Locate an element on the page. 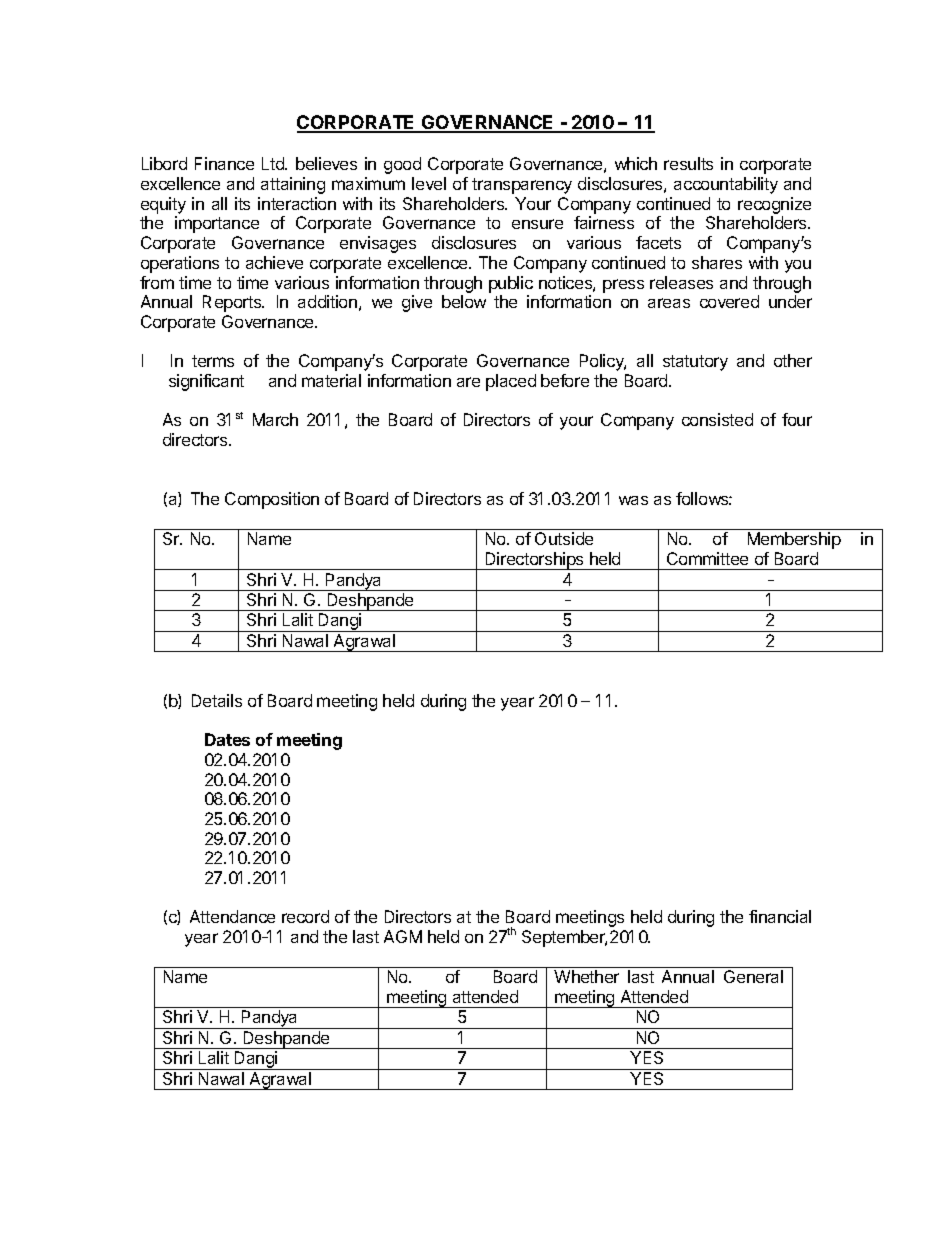 The image size is (952, 1233). Outside is located at coordinates (564, 538).
